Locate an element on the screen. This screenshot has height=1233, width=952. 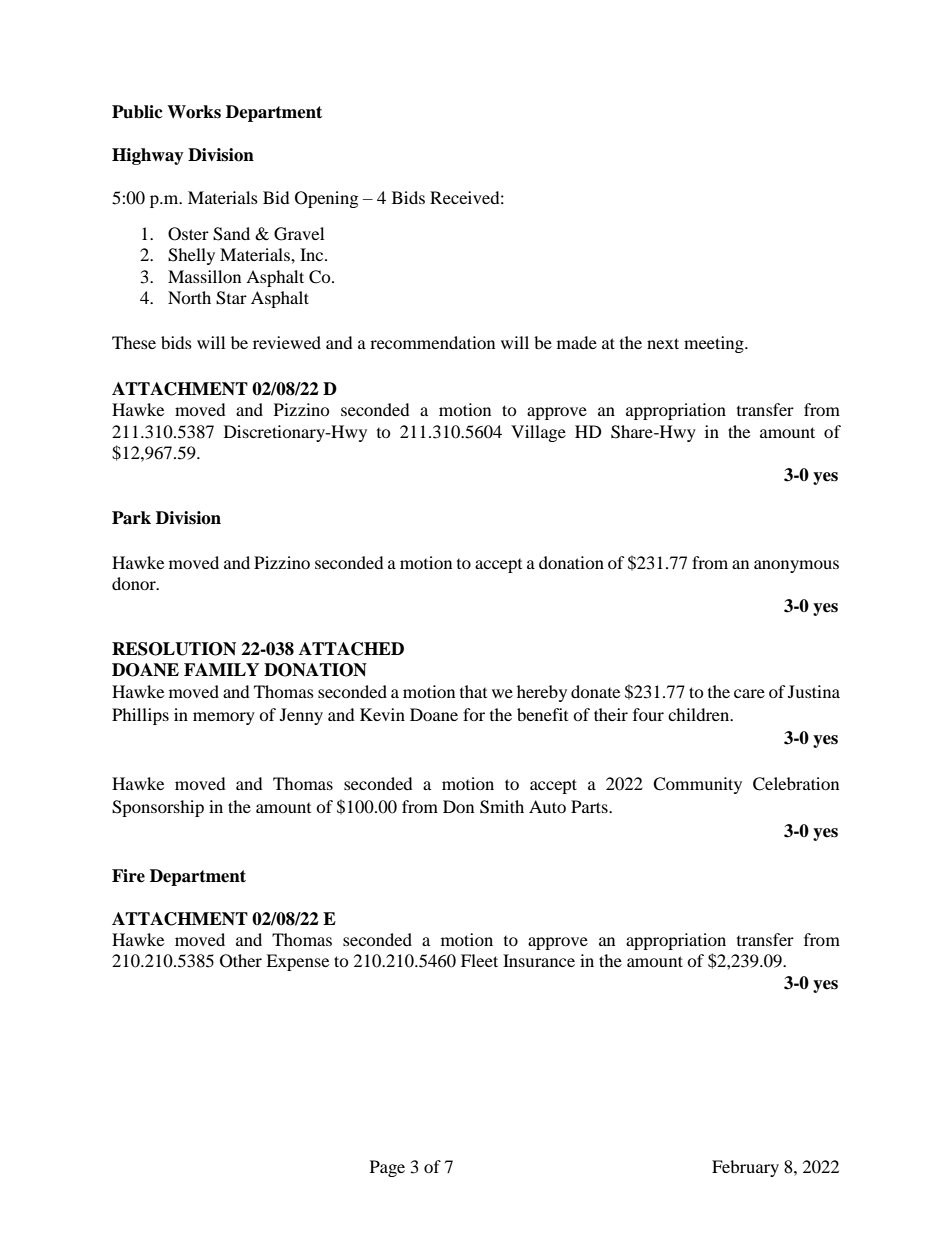
meeting is located at coordinates (715, 344).
